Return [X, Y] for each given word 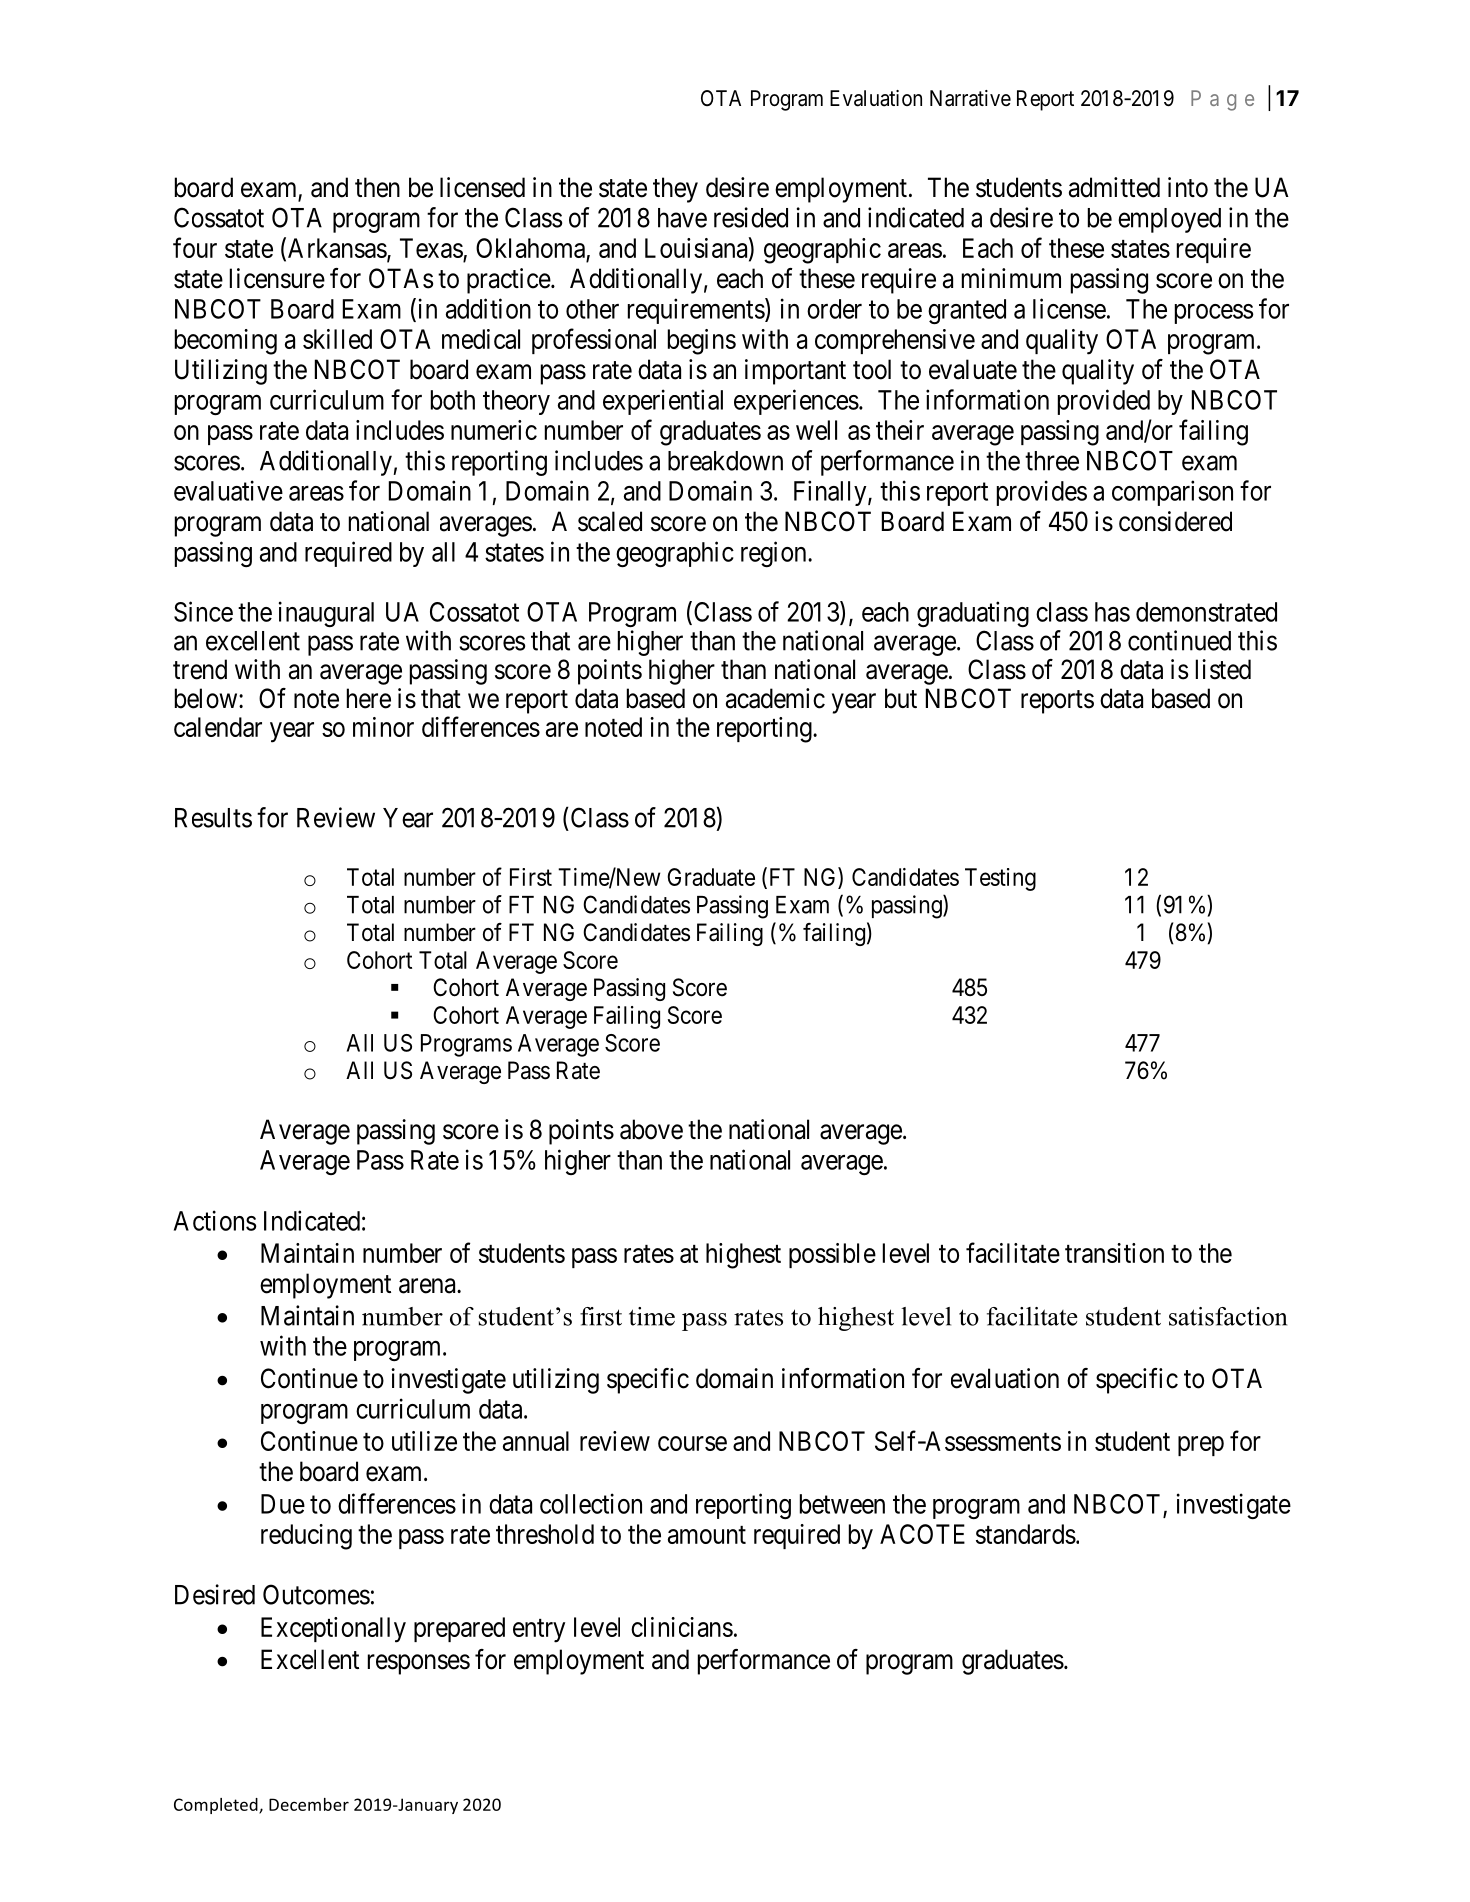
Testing [1000, 879]
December [309, 1804]
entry [539, 1631]
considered [1175, 521]
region [775, 554]
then [377, 187]
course [692, 1443]
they [675, 190]
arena [428, 1286]
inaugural [326, 614]
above [651, 1129]
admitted [1114, 187]
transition [1114, 1253]
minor [383, 727]
